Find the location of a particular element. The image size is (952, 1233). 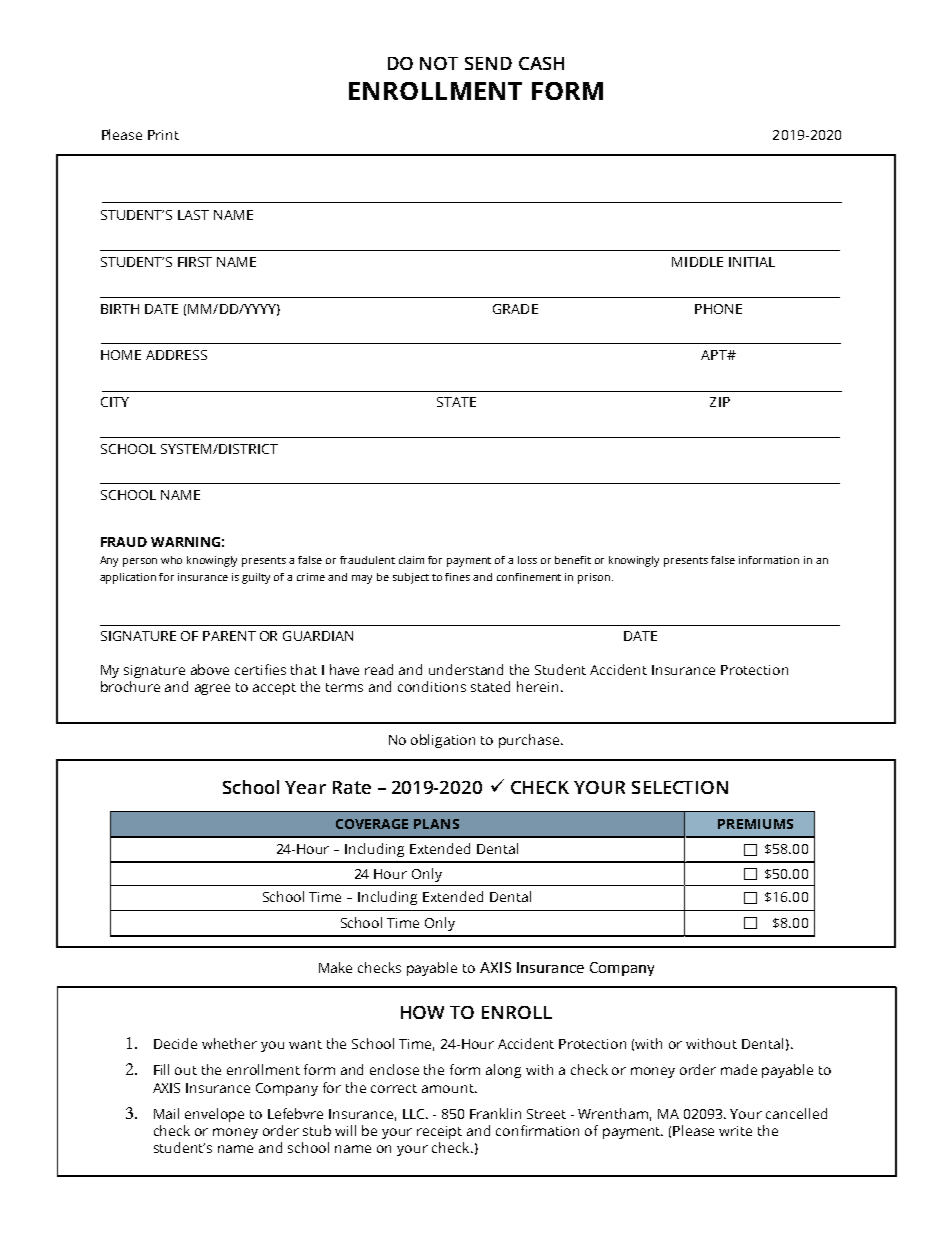

NOT is located at coordinates (439, 63).
